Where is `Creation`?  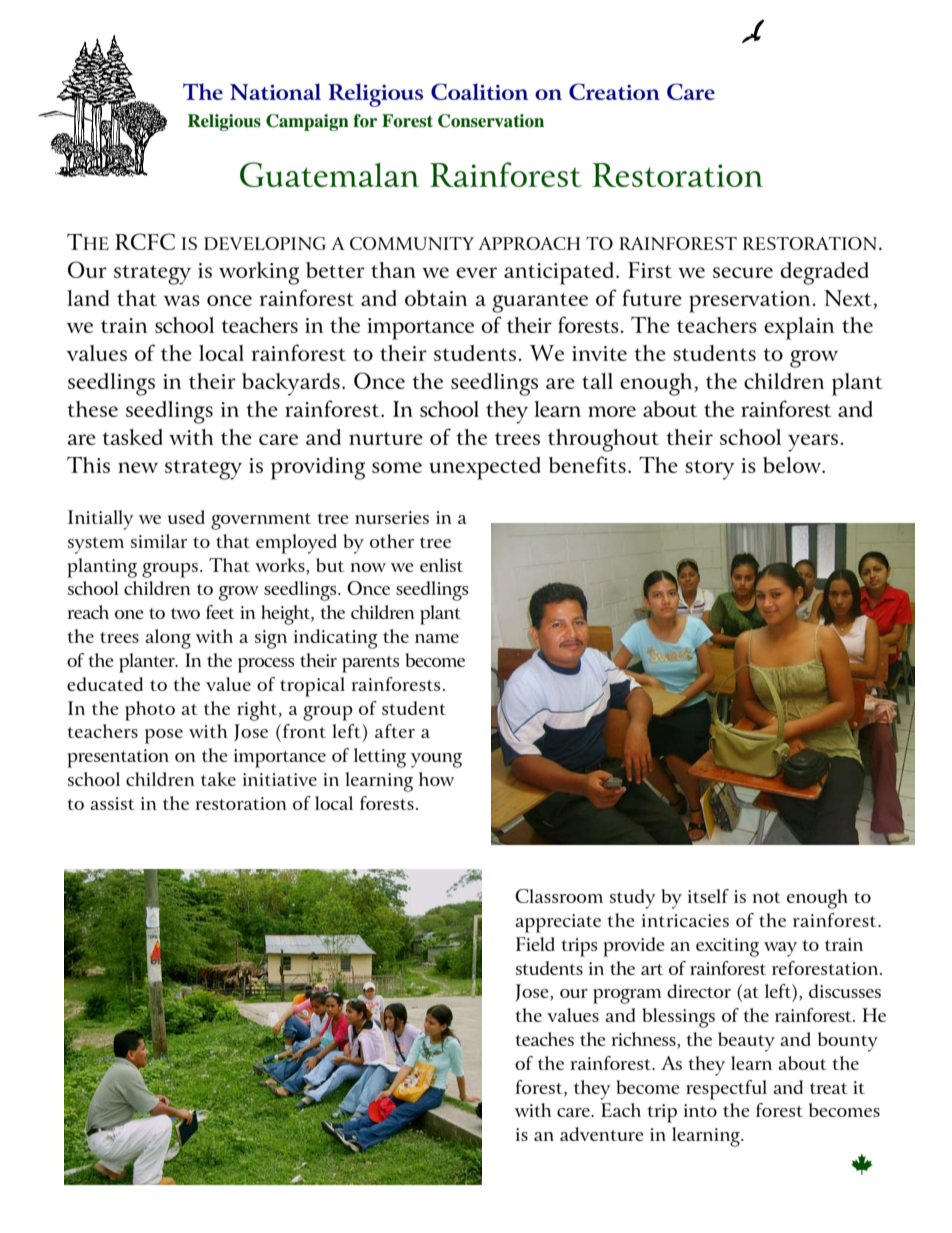 Creation is located at coordinates (614, 91).
